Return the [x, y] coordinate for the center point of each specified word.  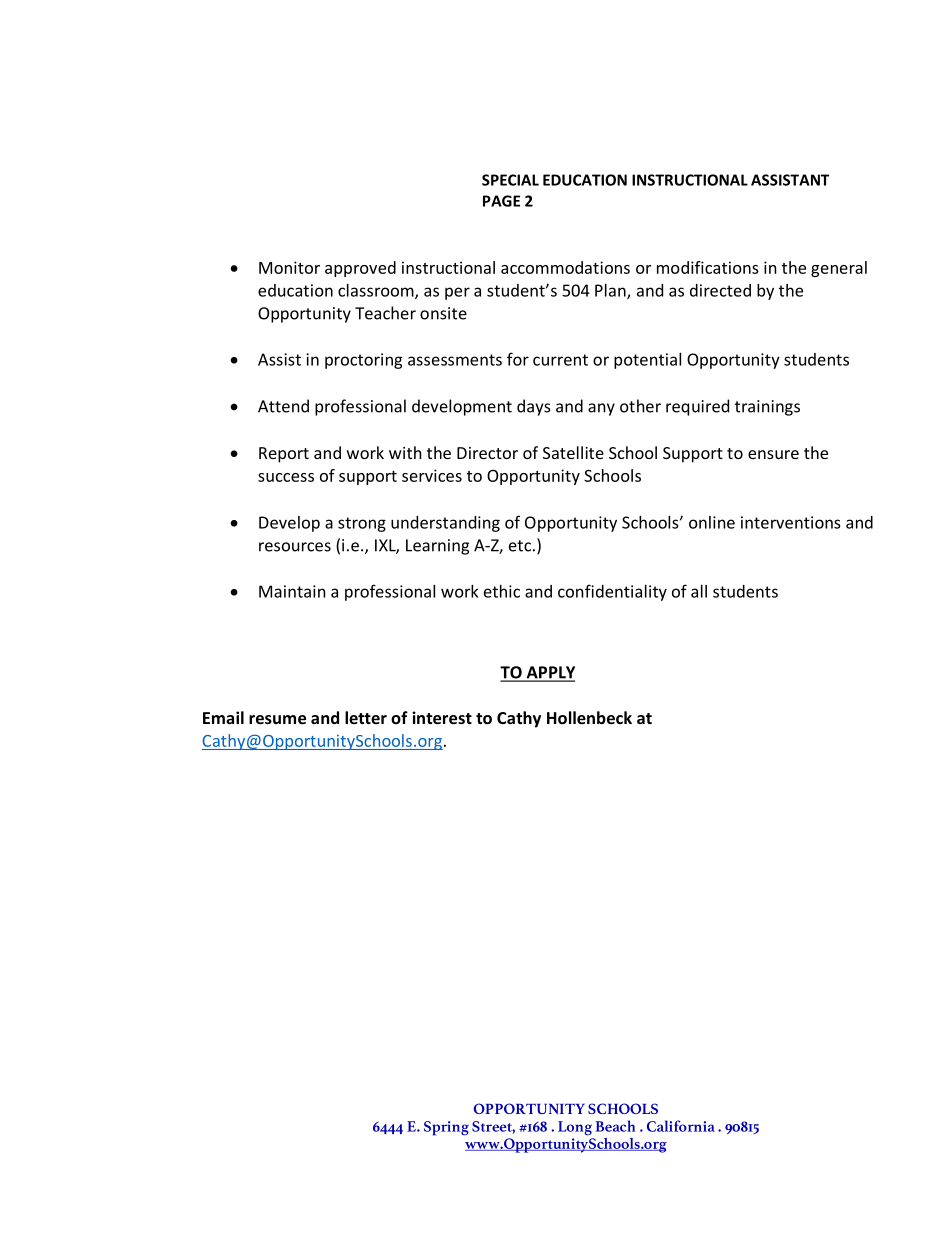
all [699, 591]
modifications [708, 267]
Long [575, 1128]
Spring [446, 1128]
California [681, 1126]
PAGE [501, 201]
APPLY [549, 673]
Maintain [292, 591]
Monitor [289, 267]
